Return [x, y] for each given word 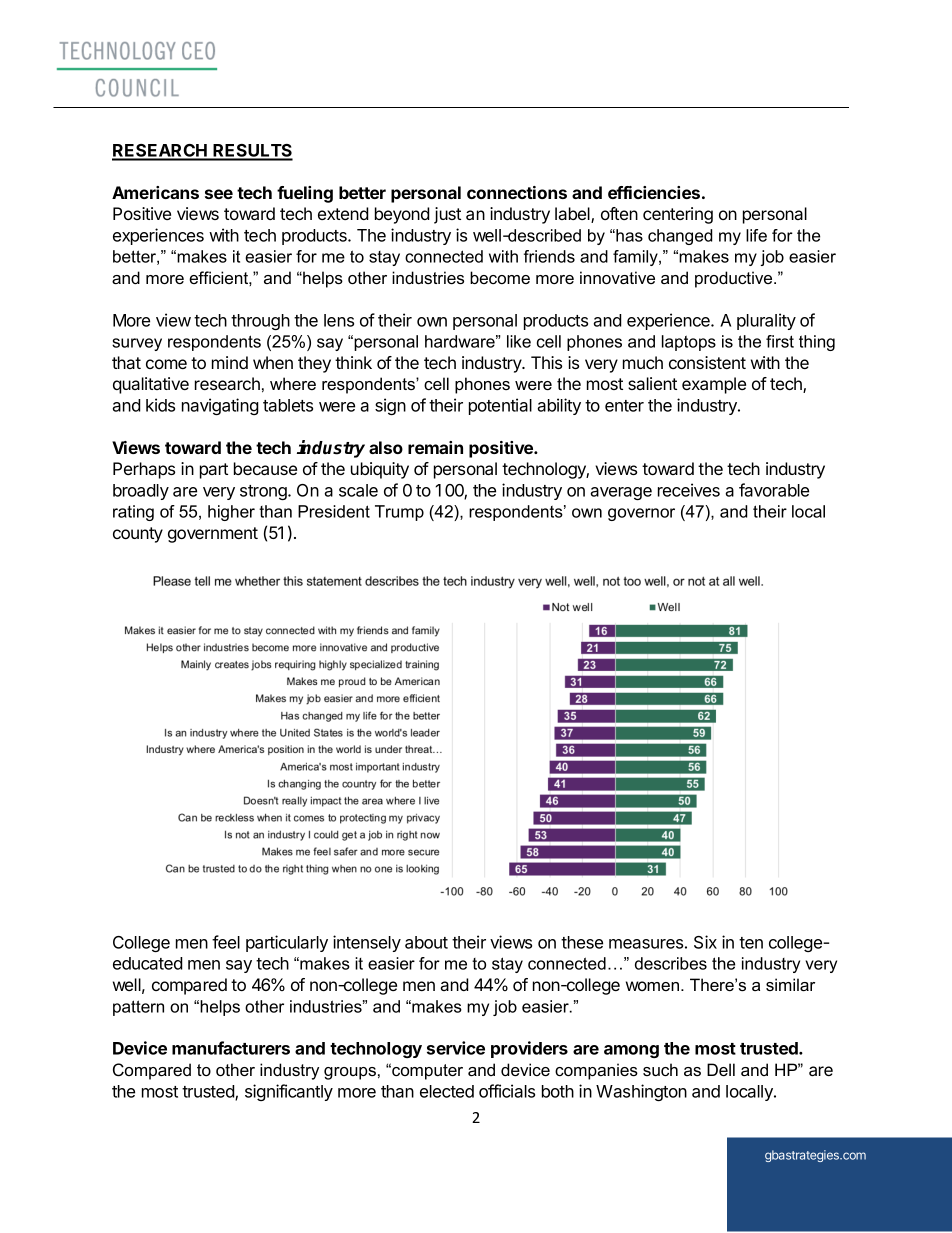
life [756, 235]
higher [231, 513]
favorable [774, 490]
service [456, 1048]
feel [226, 942]
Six [705, 942]
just [447, 215]
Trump [399, 513]
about [426, 942]
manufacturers [231, 1048]
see [219, 194]
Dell [721, 1069]
